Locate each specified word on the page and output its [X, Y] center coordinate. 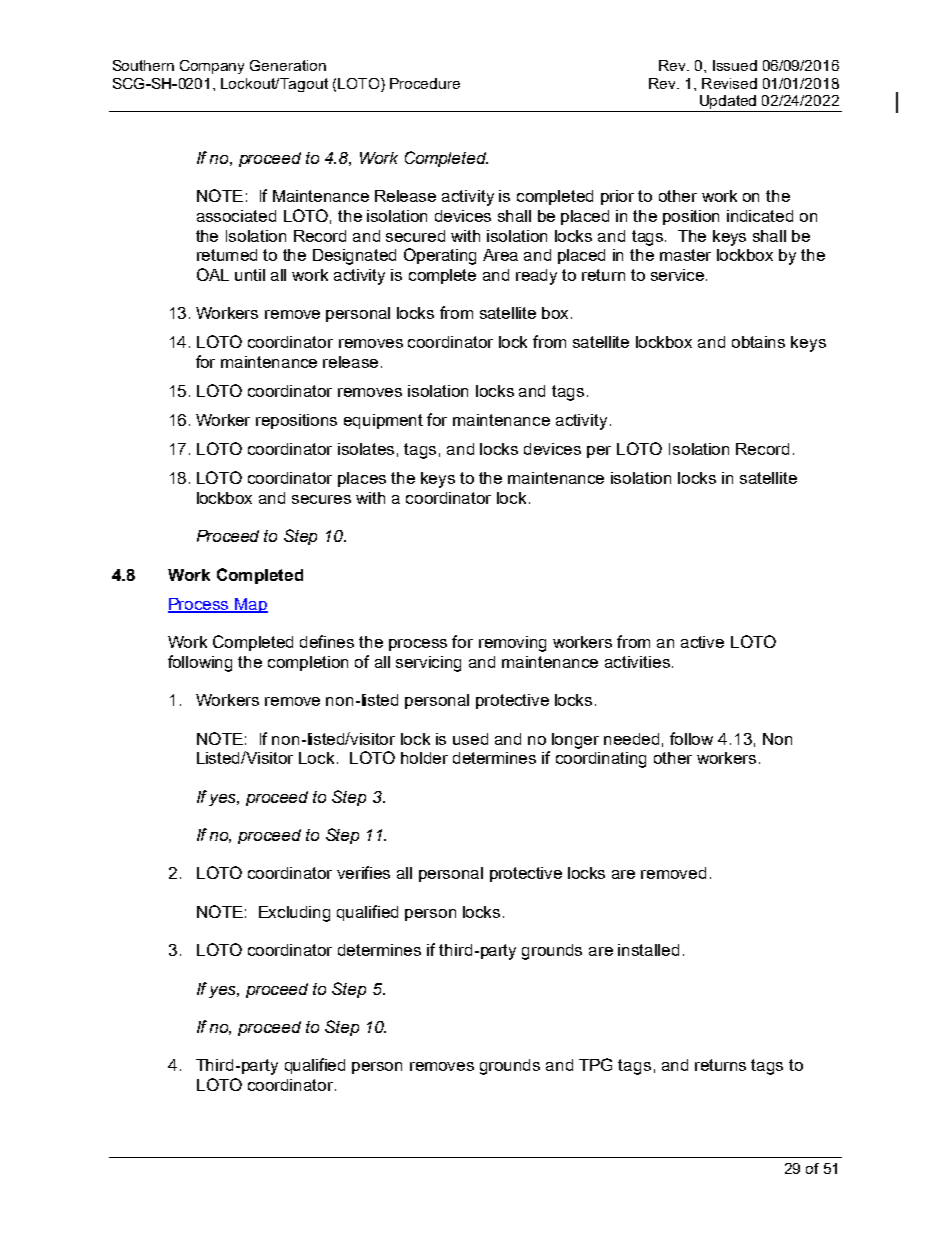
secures [321, 499]
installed [648, 950]
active [702, 642]
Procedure [425, 83]
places [362, 479]
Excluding [294, 914]
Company [212, 67]
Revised [729, 83]
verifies [363, 872]
